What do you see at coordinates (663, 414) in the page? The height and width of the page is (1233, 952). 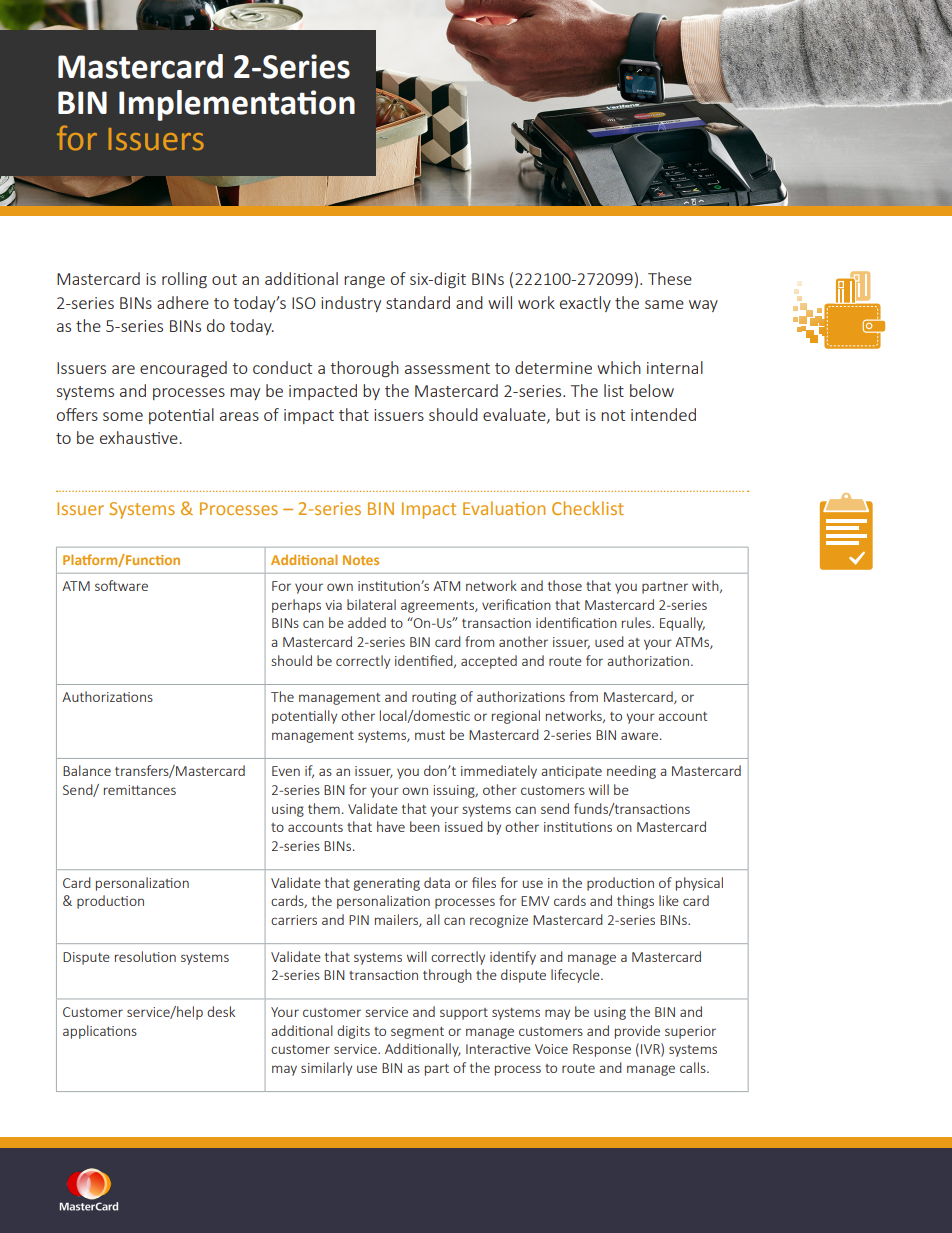 I see `intended` at bounding box center [663, 414].
